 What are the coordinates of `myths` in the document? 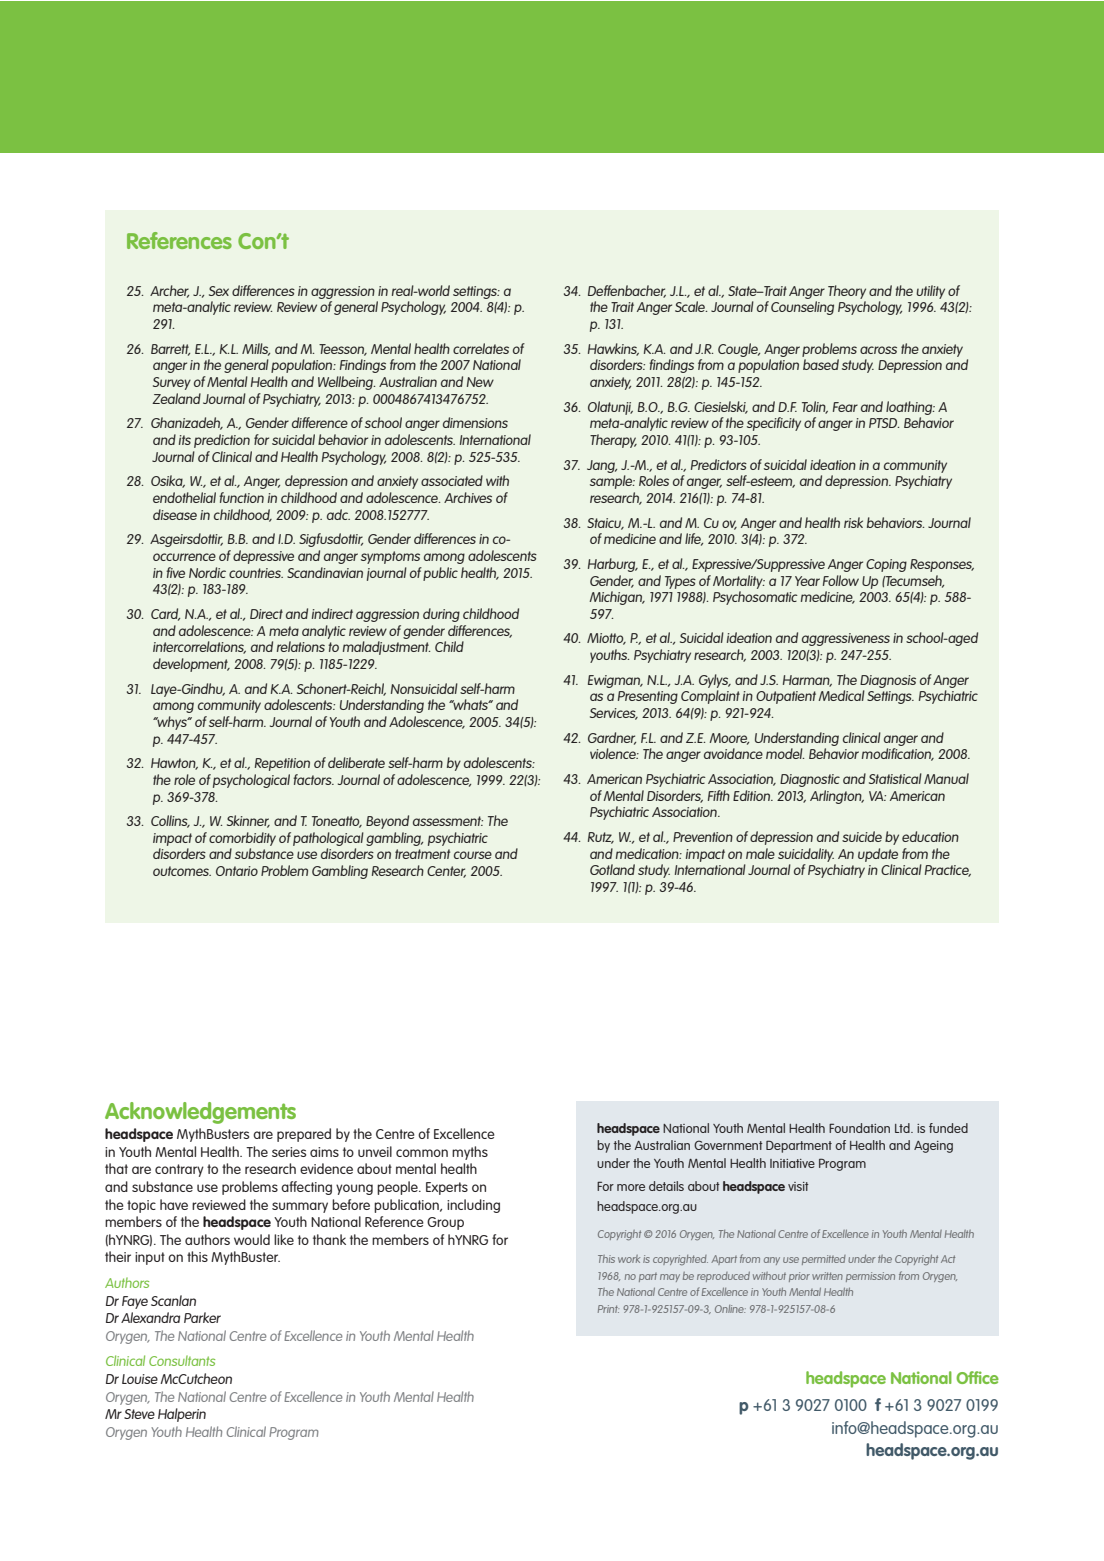 It's located at (470, 1153).
